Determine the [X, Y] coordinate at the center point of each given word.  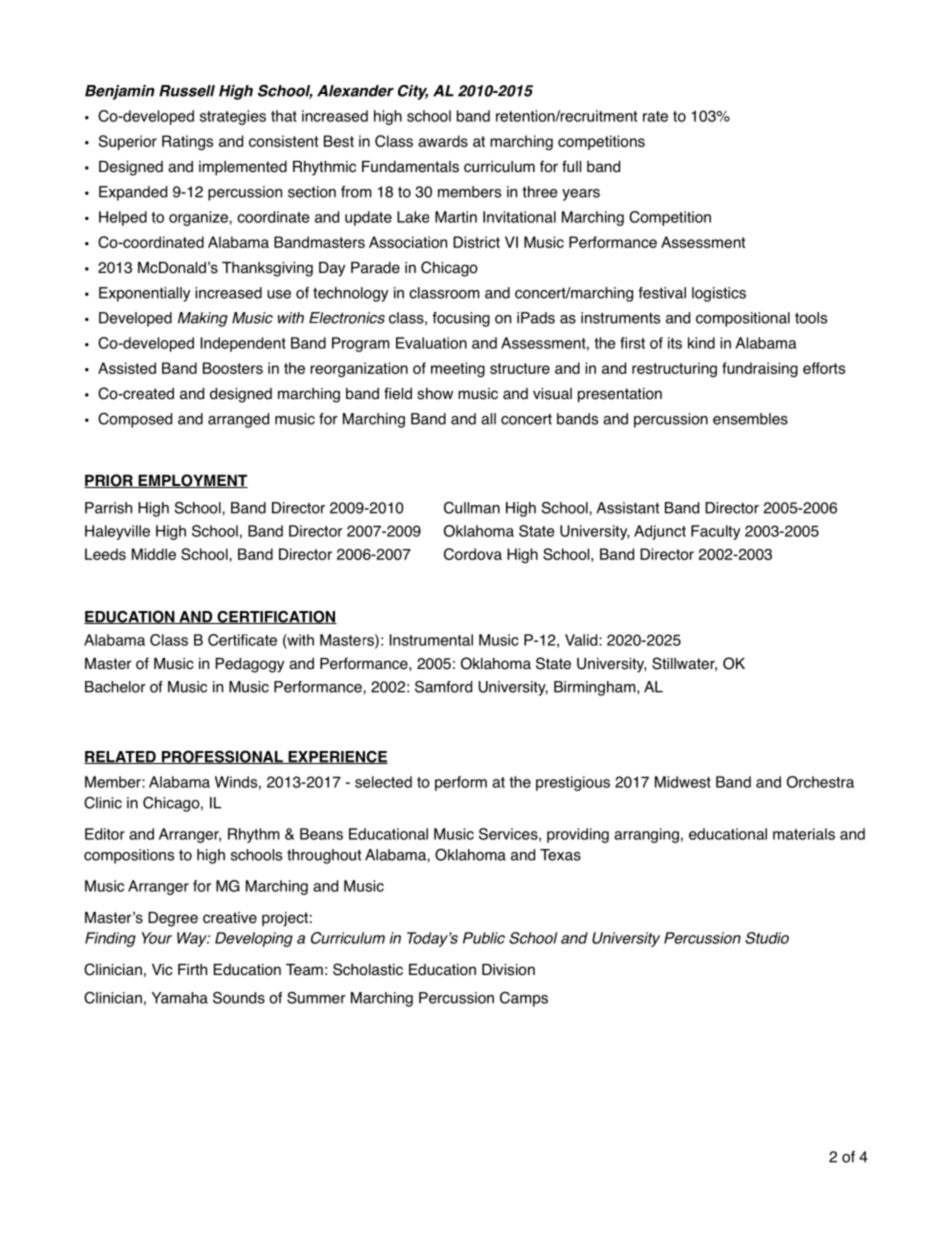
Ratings [187, 142]
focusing [461, 319]
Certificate [242, 640]
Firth [192, 969]
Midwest [683, 782]
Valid [582, 640]
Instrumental [431, 640]
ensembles [750, 419]
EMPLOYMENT [192, 481]
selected [383, 782]
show [435, 393]
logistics [719, 294]
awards [443, 141]
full [571, 166]
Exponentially [144, 294]
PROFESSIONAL [222, 757]
